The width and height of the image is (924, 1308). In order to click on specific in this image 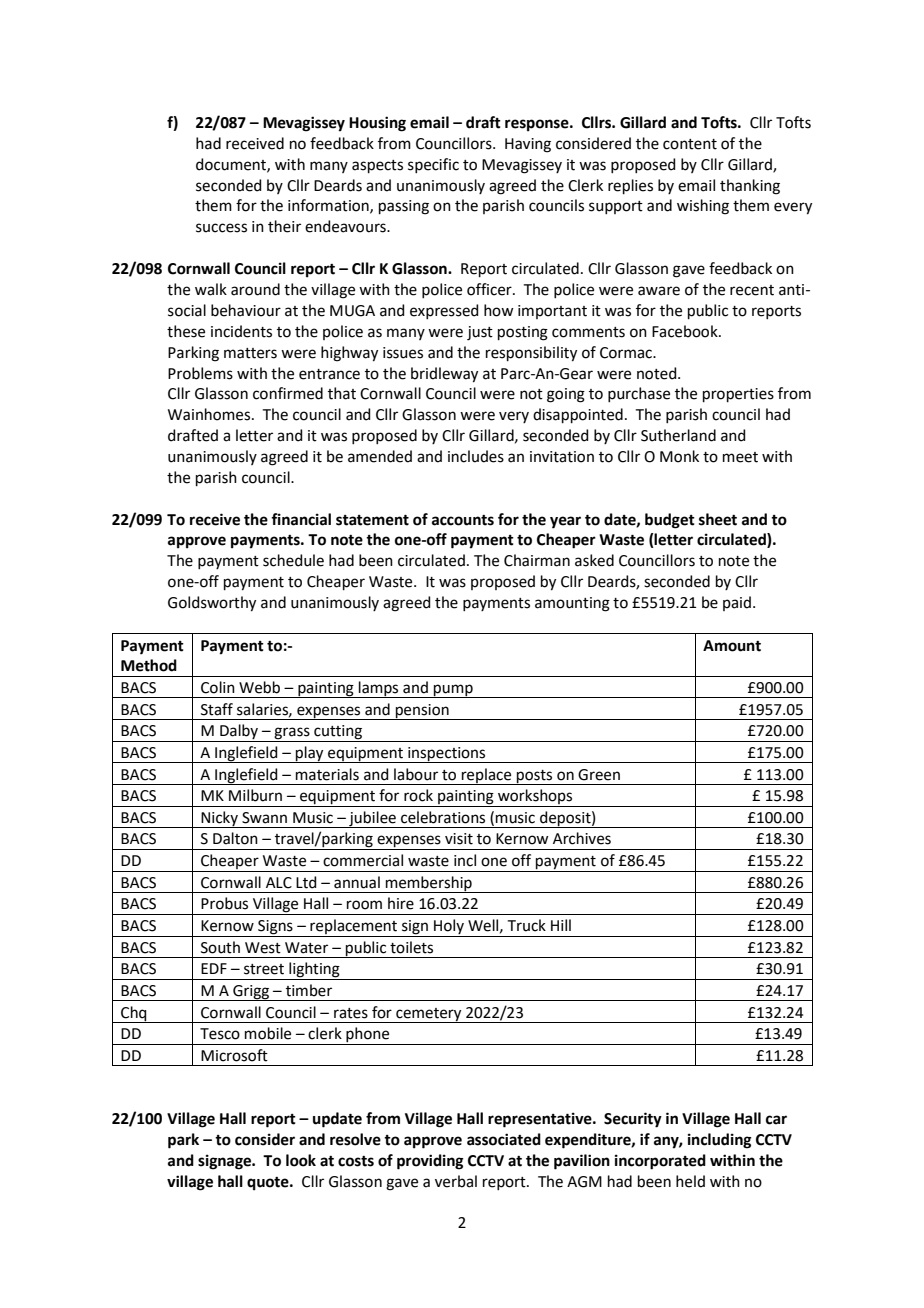, I will do `click(433, 165)`.
